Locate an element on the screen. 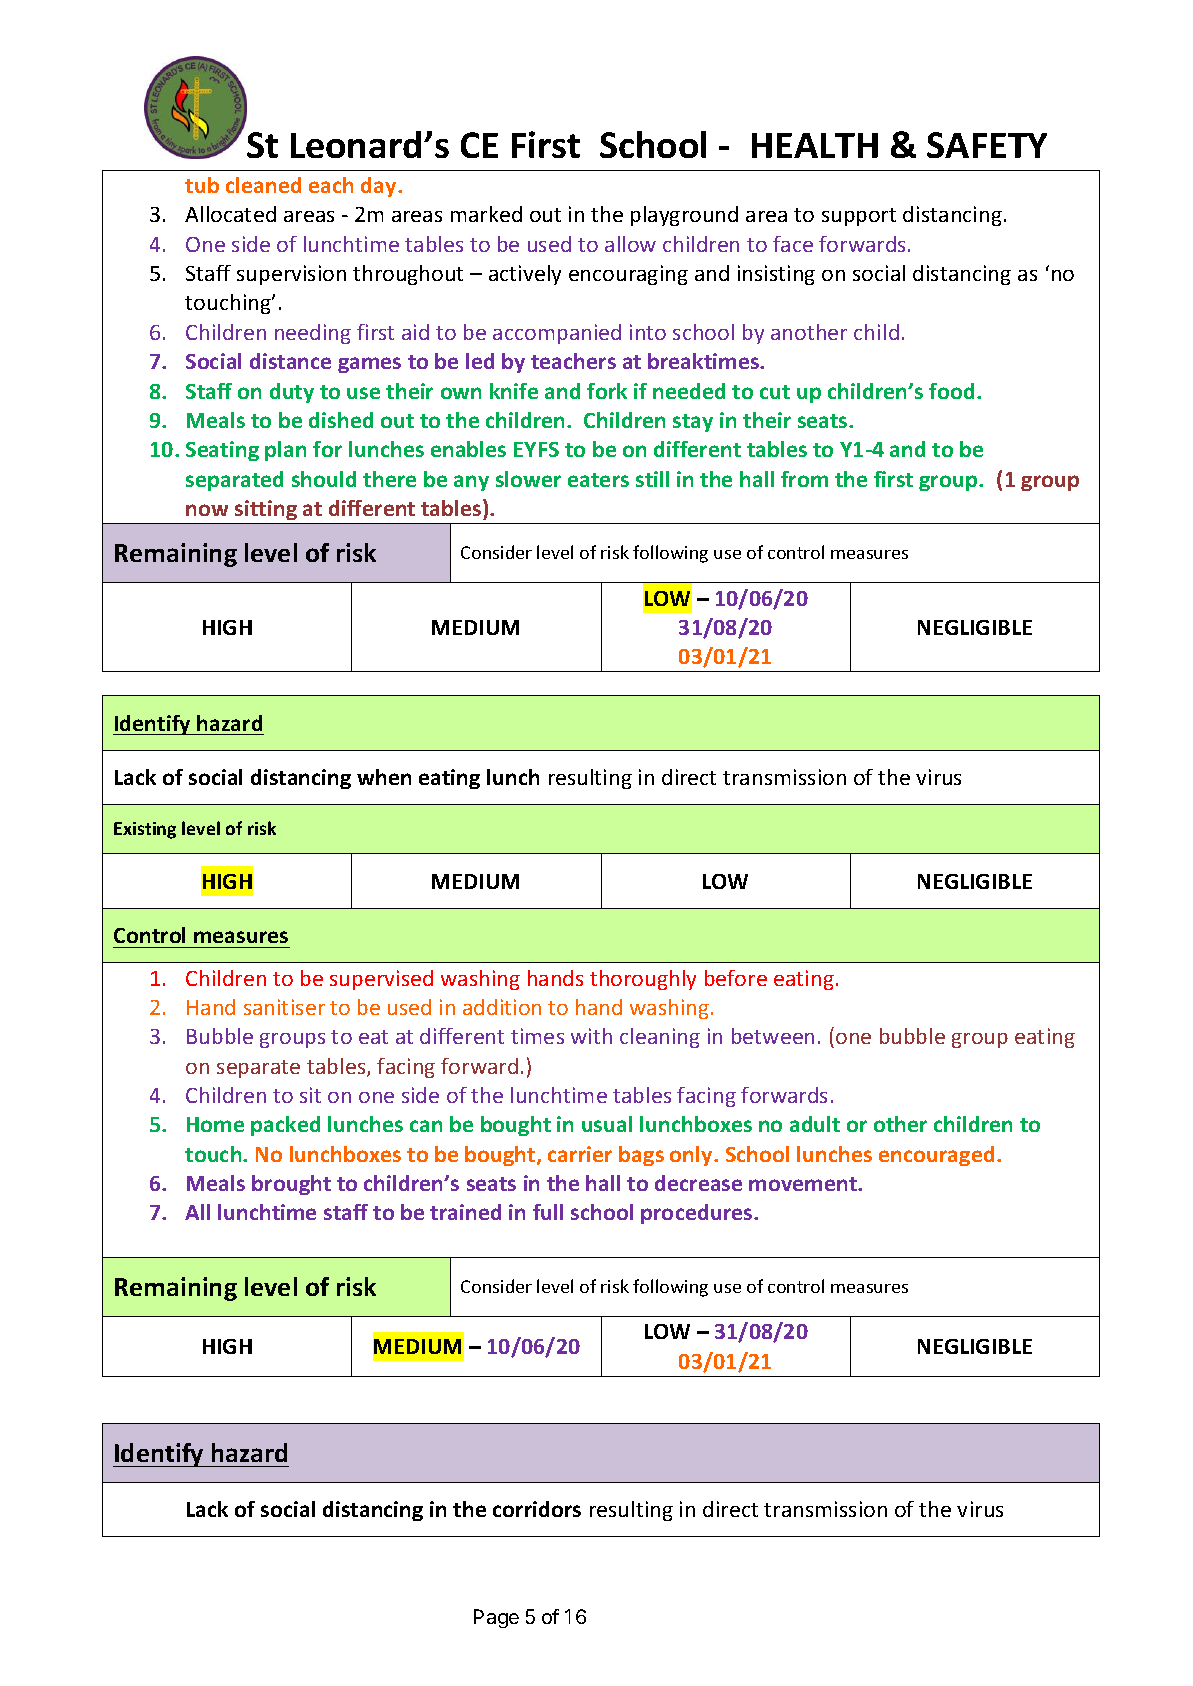 The image size is (1193, 1686). marked is located at coordinates (486, 214).
